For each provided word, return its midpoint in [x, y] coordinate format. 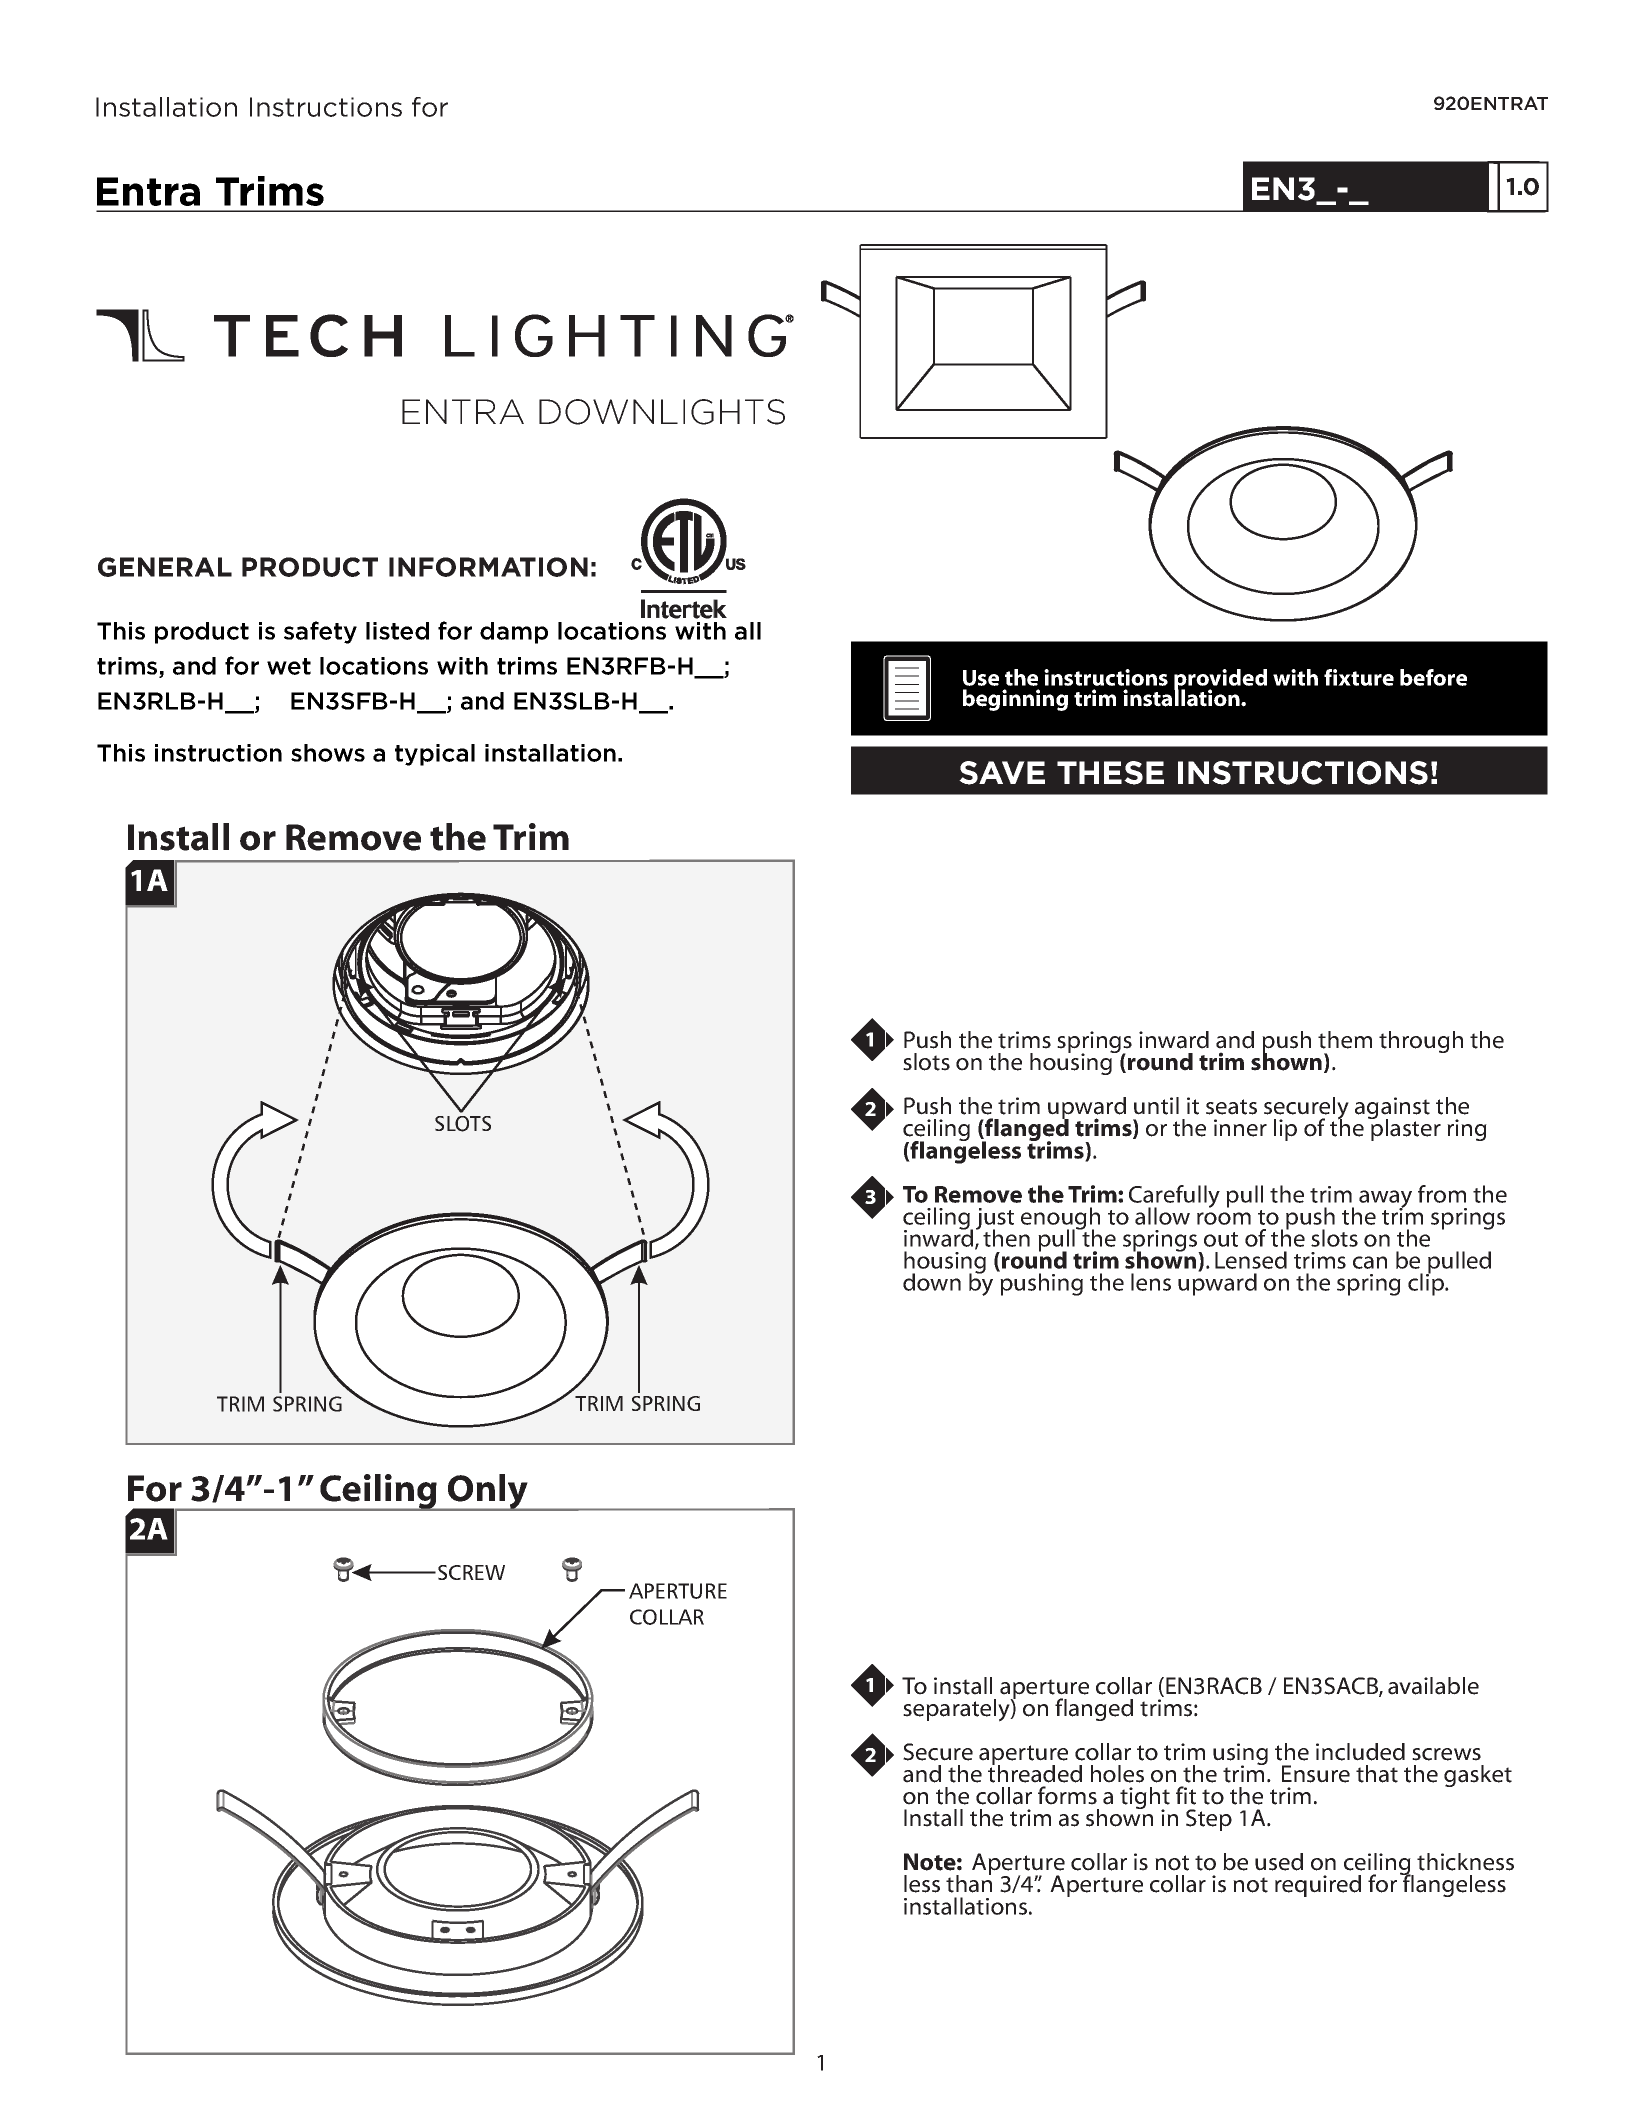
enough [1060, 1219]
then [1006, 1238]
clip [1427, 1283]
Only [488, 1492]
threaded [1035, 1773]
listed [397, 631]
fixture [1359, 677]
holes [1117, 1774]
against [1392, 1109]
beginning [1015, 700]
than [969, 1883]
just [995, 1220]
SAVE [1002, 773]
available [1433, 1686]
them [1345, 1040]
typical [435, 755]
